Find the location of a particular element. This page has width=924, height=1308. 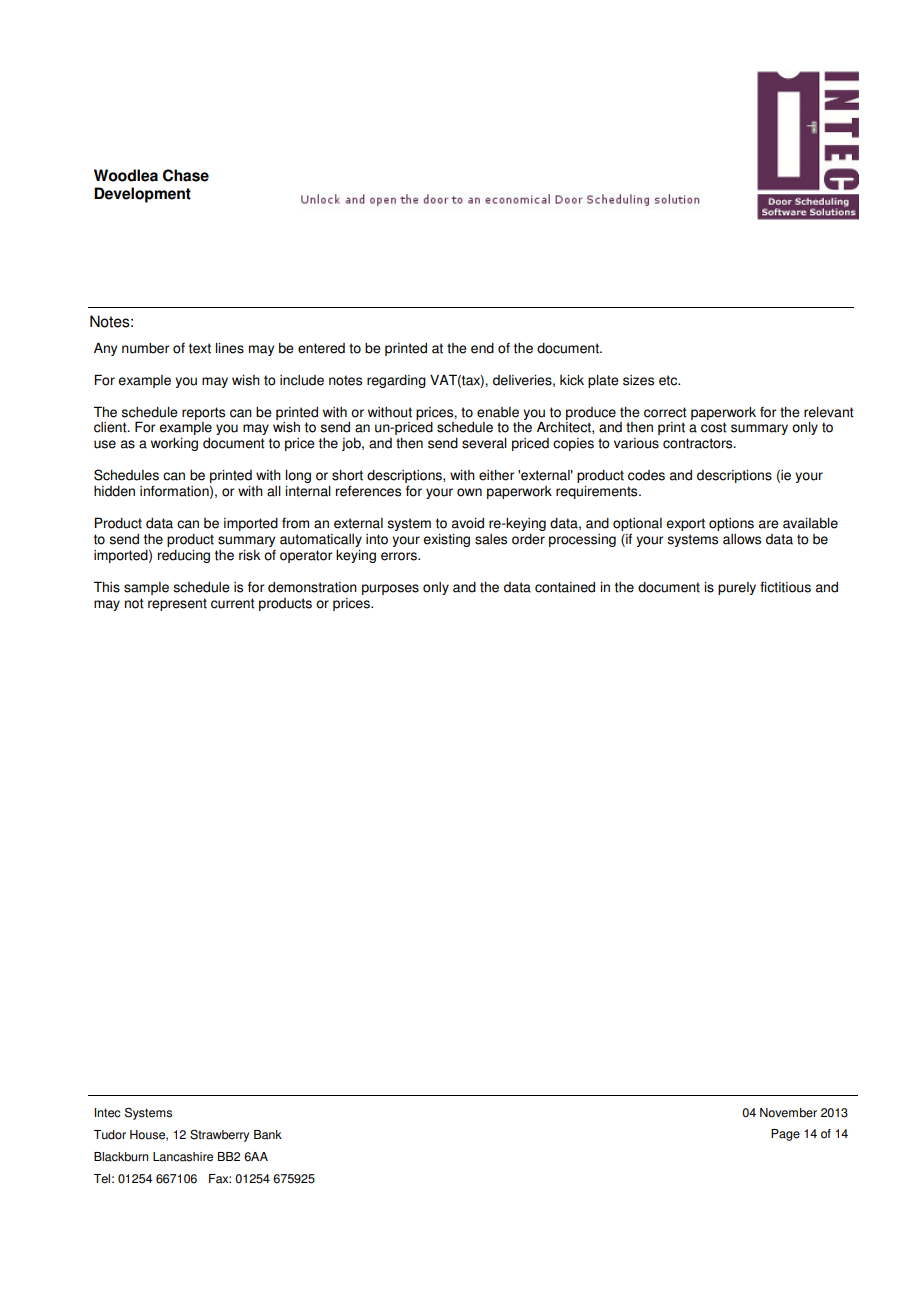

Bank is located at coordinates (268, 1135).
